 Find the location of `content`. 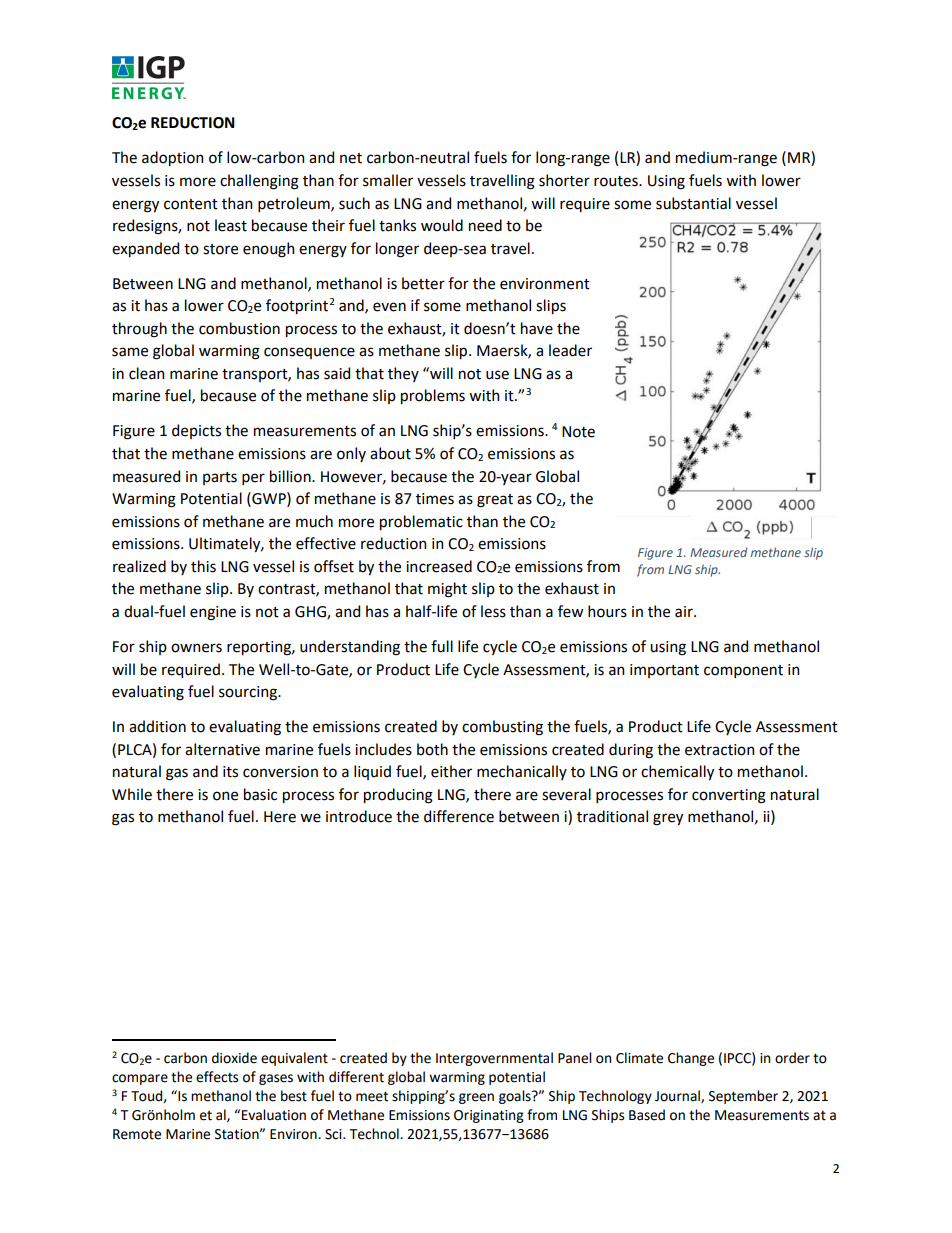

content is located at coordinates (191, 204).
